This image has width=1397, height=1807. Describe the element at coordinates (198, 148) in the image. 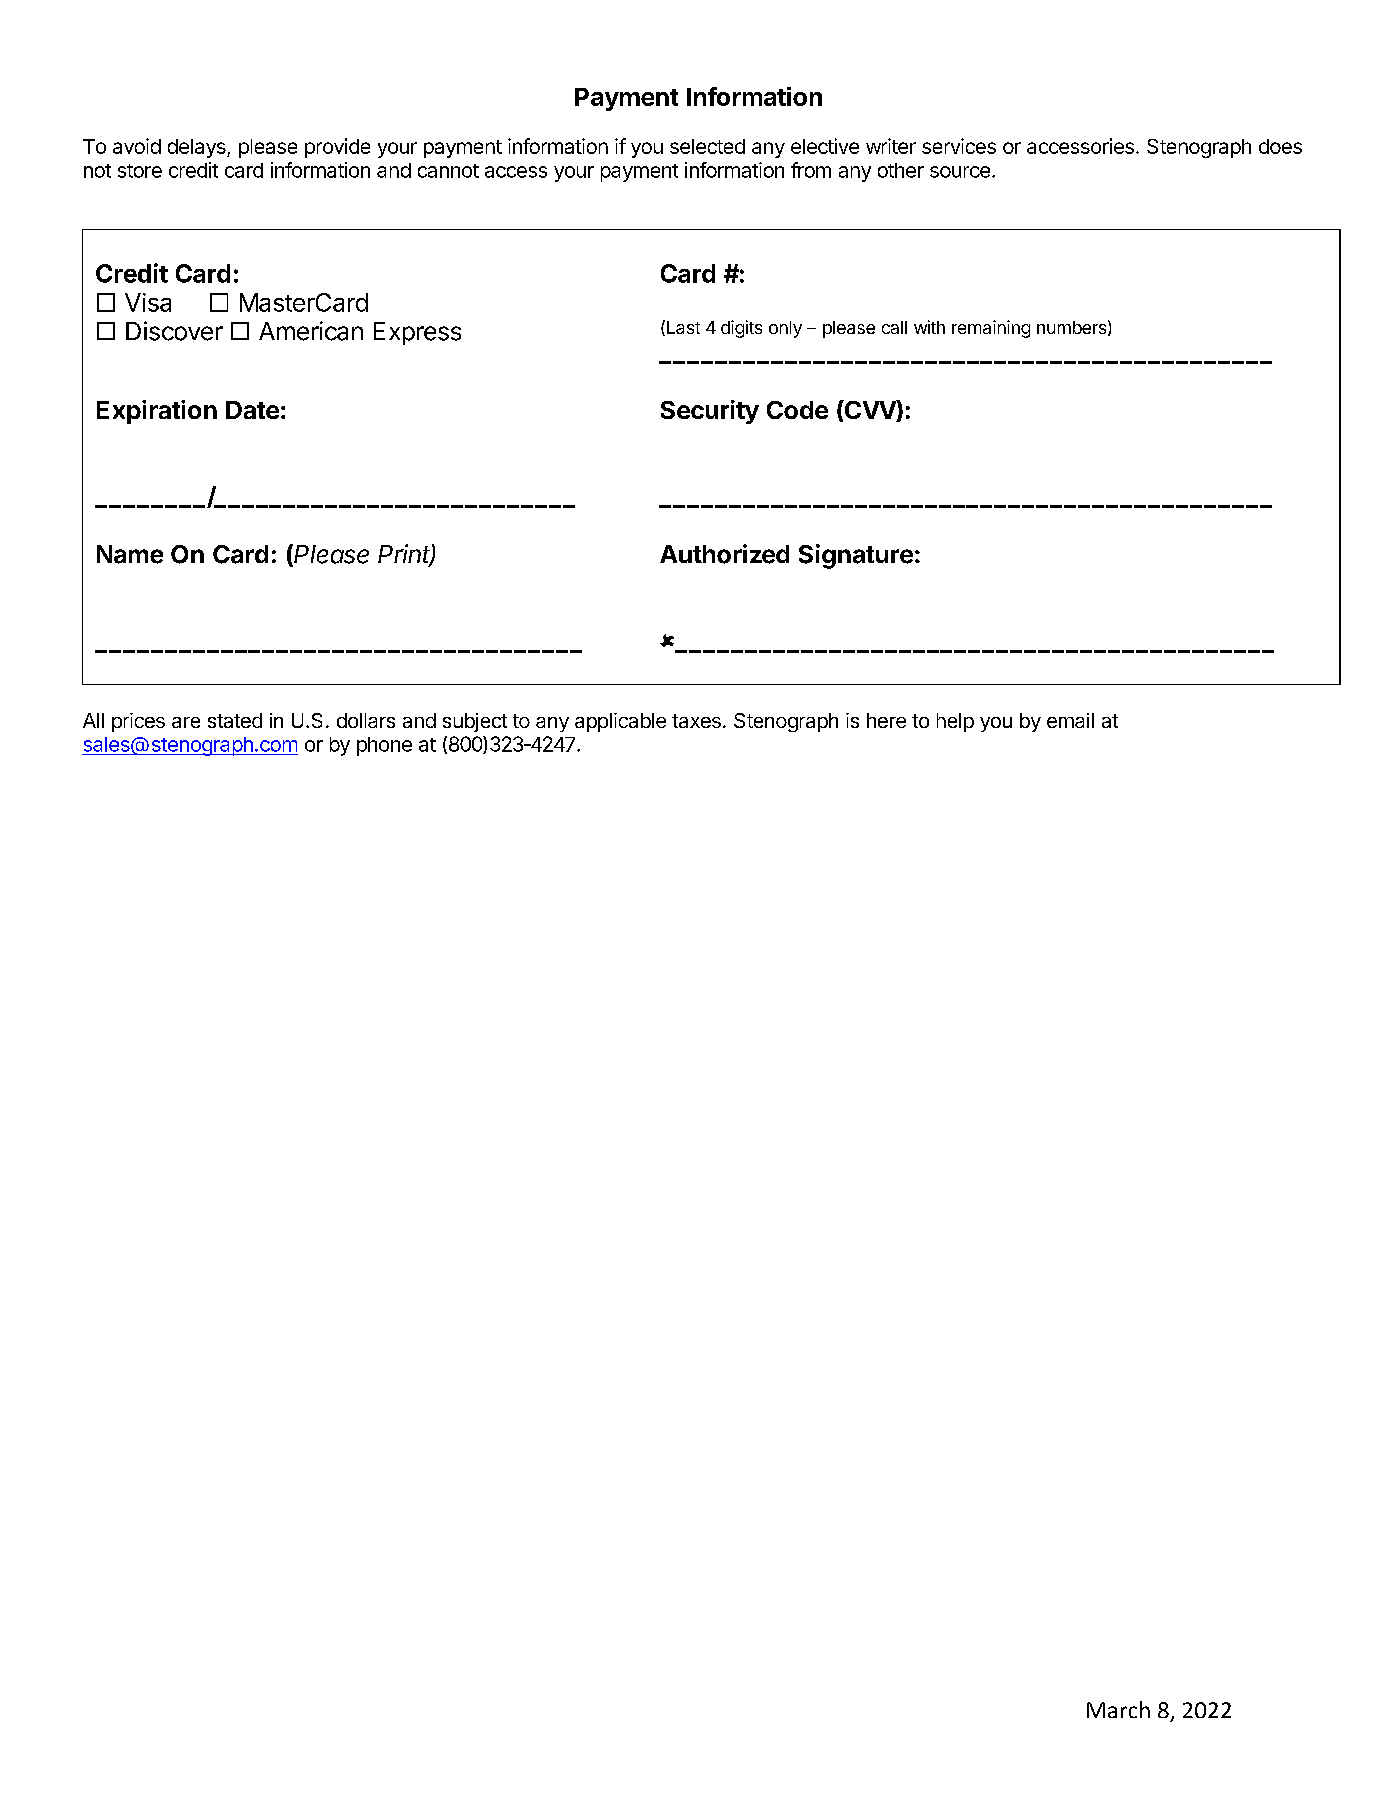

I see `delays` at that location.
